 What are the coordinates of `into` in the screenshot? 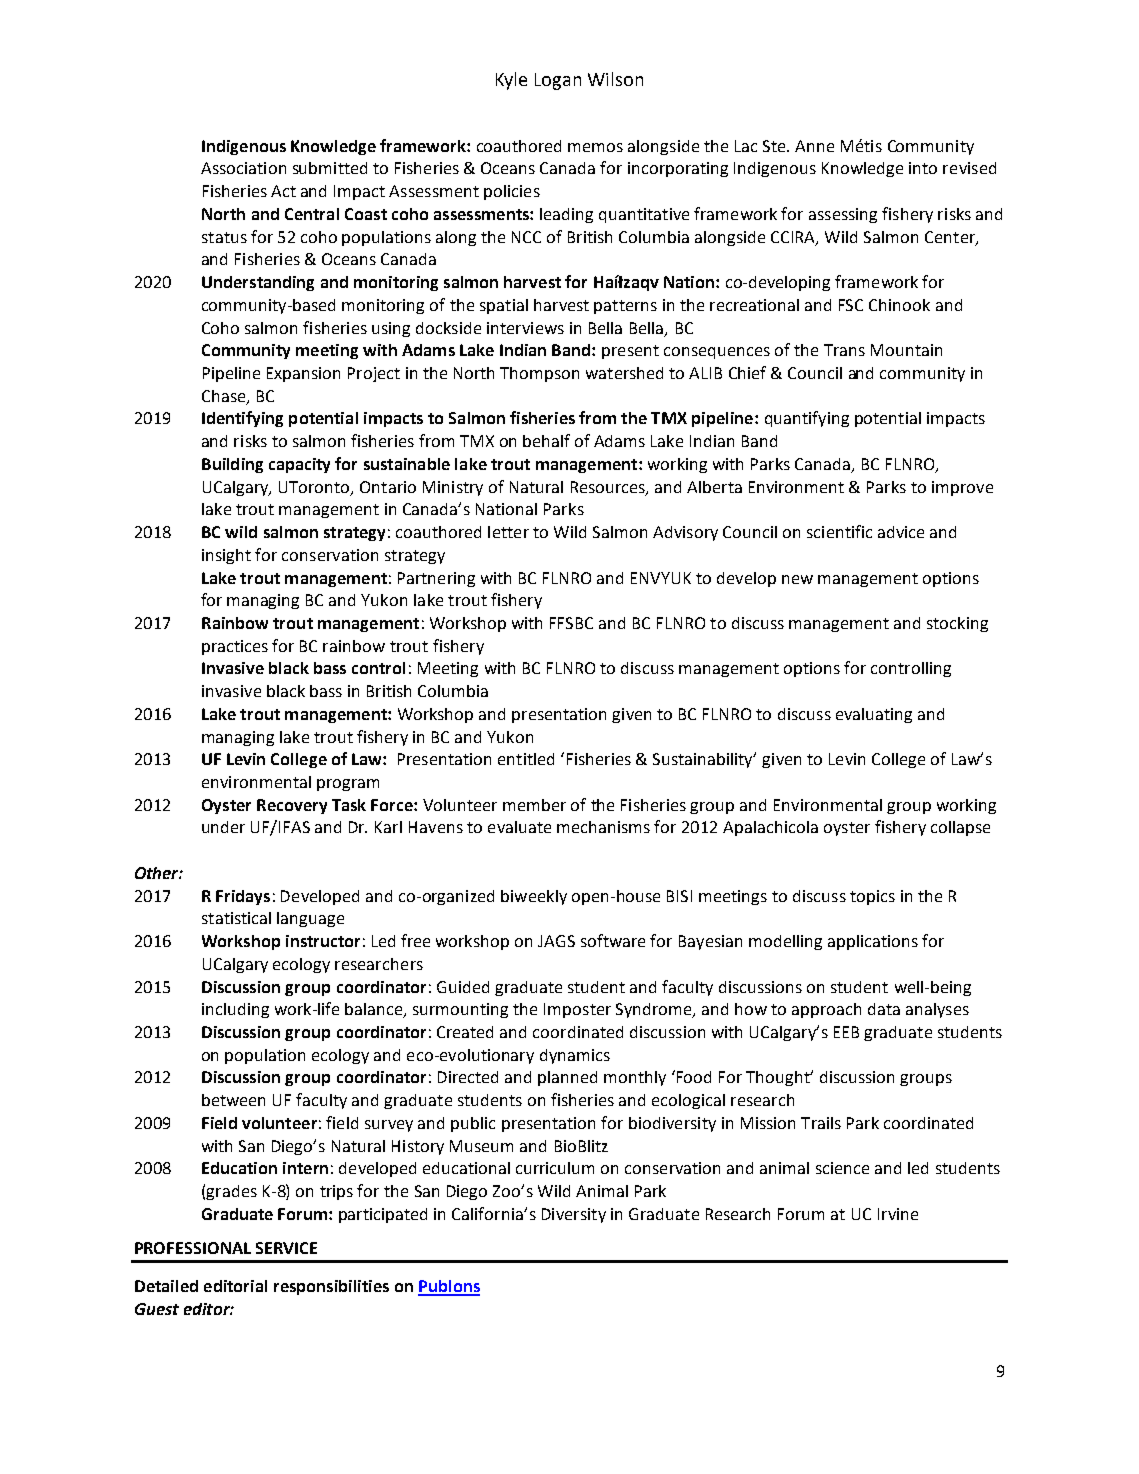 It's located at (923, 168).
